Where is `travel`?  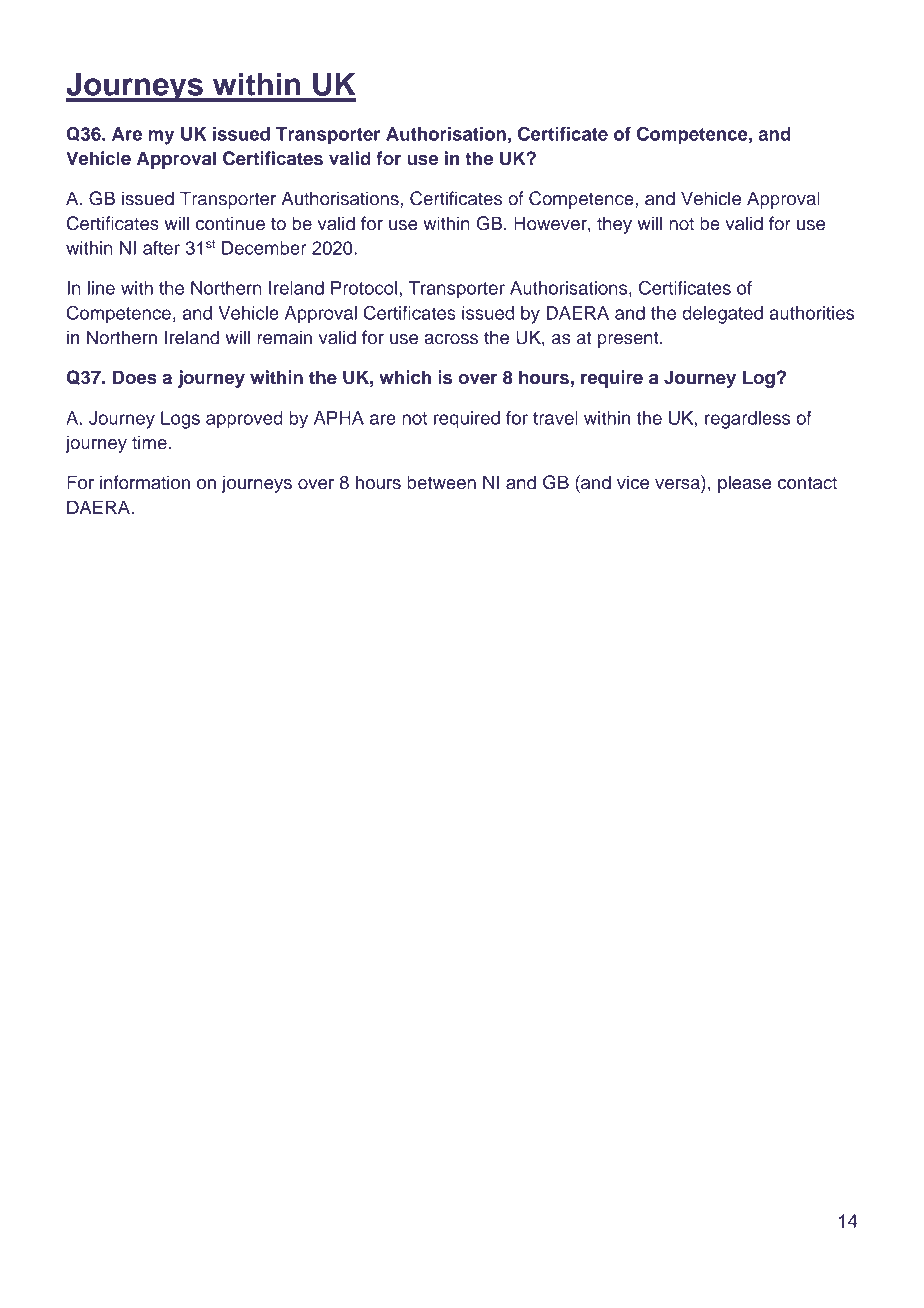
travel is located at coordinates (555, 418).
